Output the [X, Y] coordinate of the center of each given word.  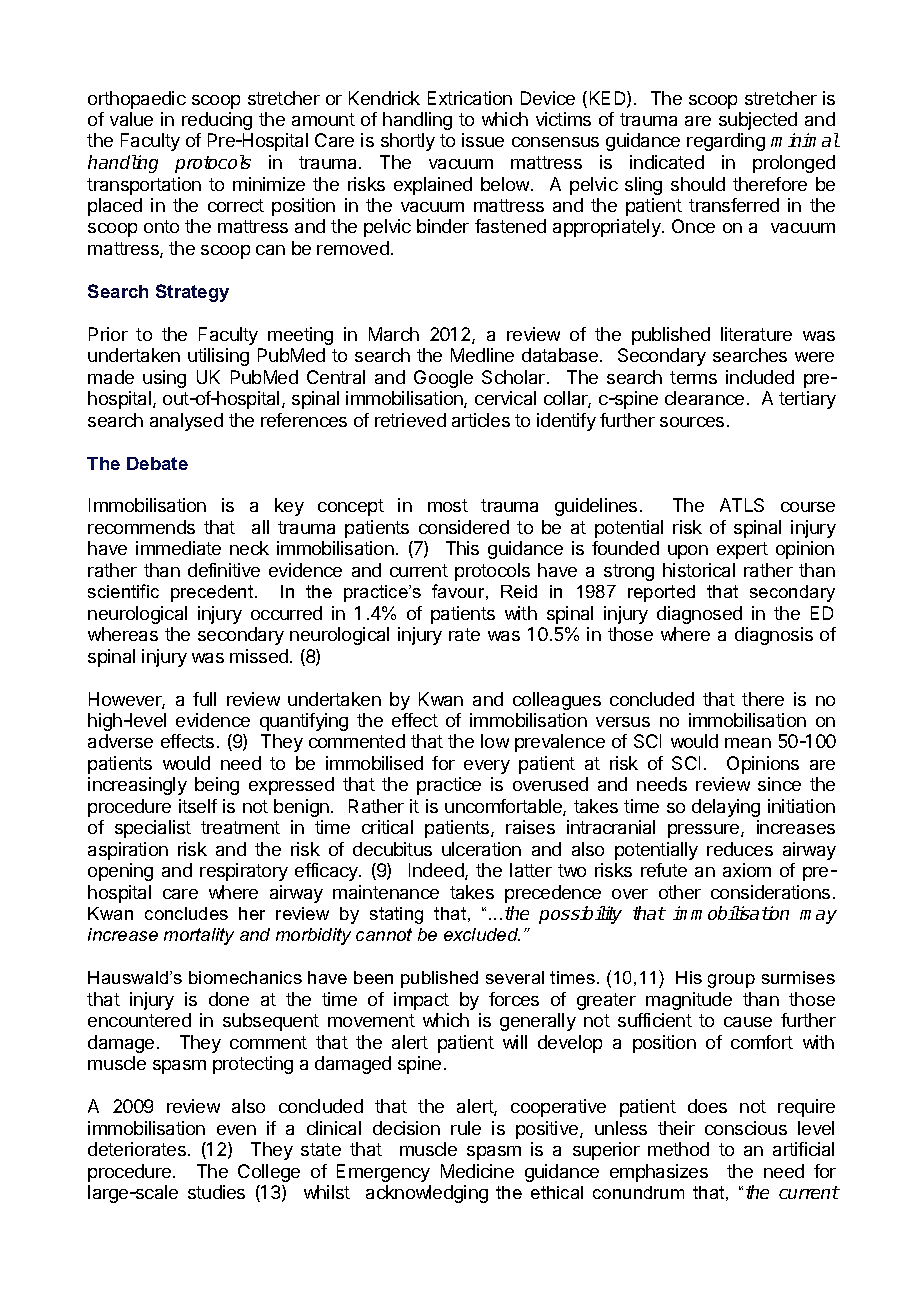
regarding [726, 142]
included [760, 377]
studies [216, 1192]
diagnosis [774, 636]
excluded [482, 934]
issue [483, 140]
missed [259, 656]
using [164, 379]
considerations [770, 892]
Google [443, 379]
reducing [217, 121]
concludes [186, 913]
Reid [519, 591]
